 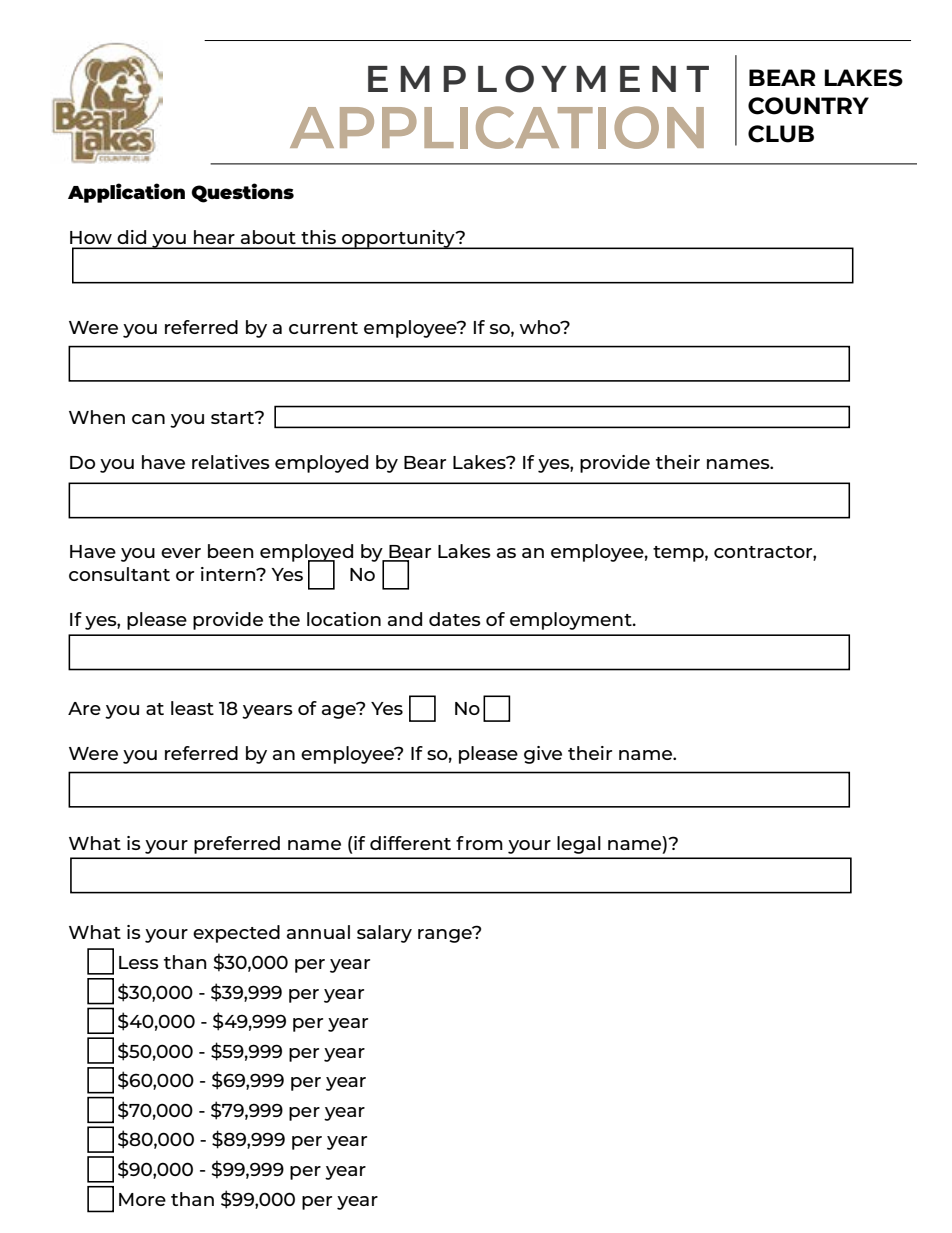 What do you see at coordinates (541, 327) in the page?
I see `who` at bounding box center [541, 327].
